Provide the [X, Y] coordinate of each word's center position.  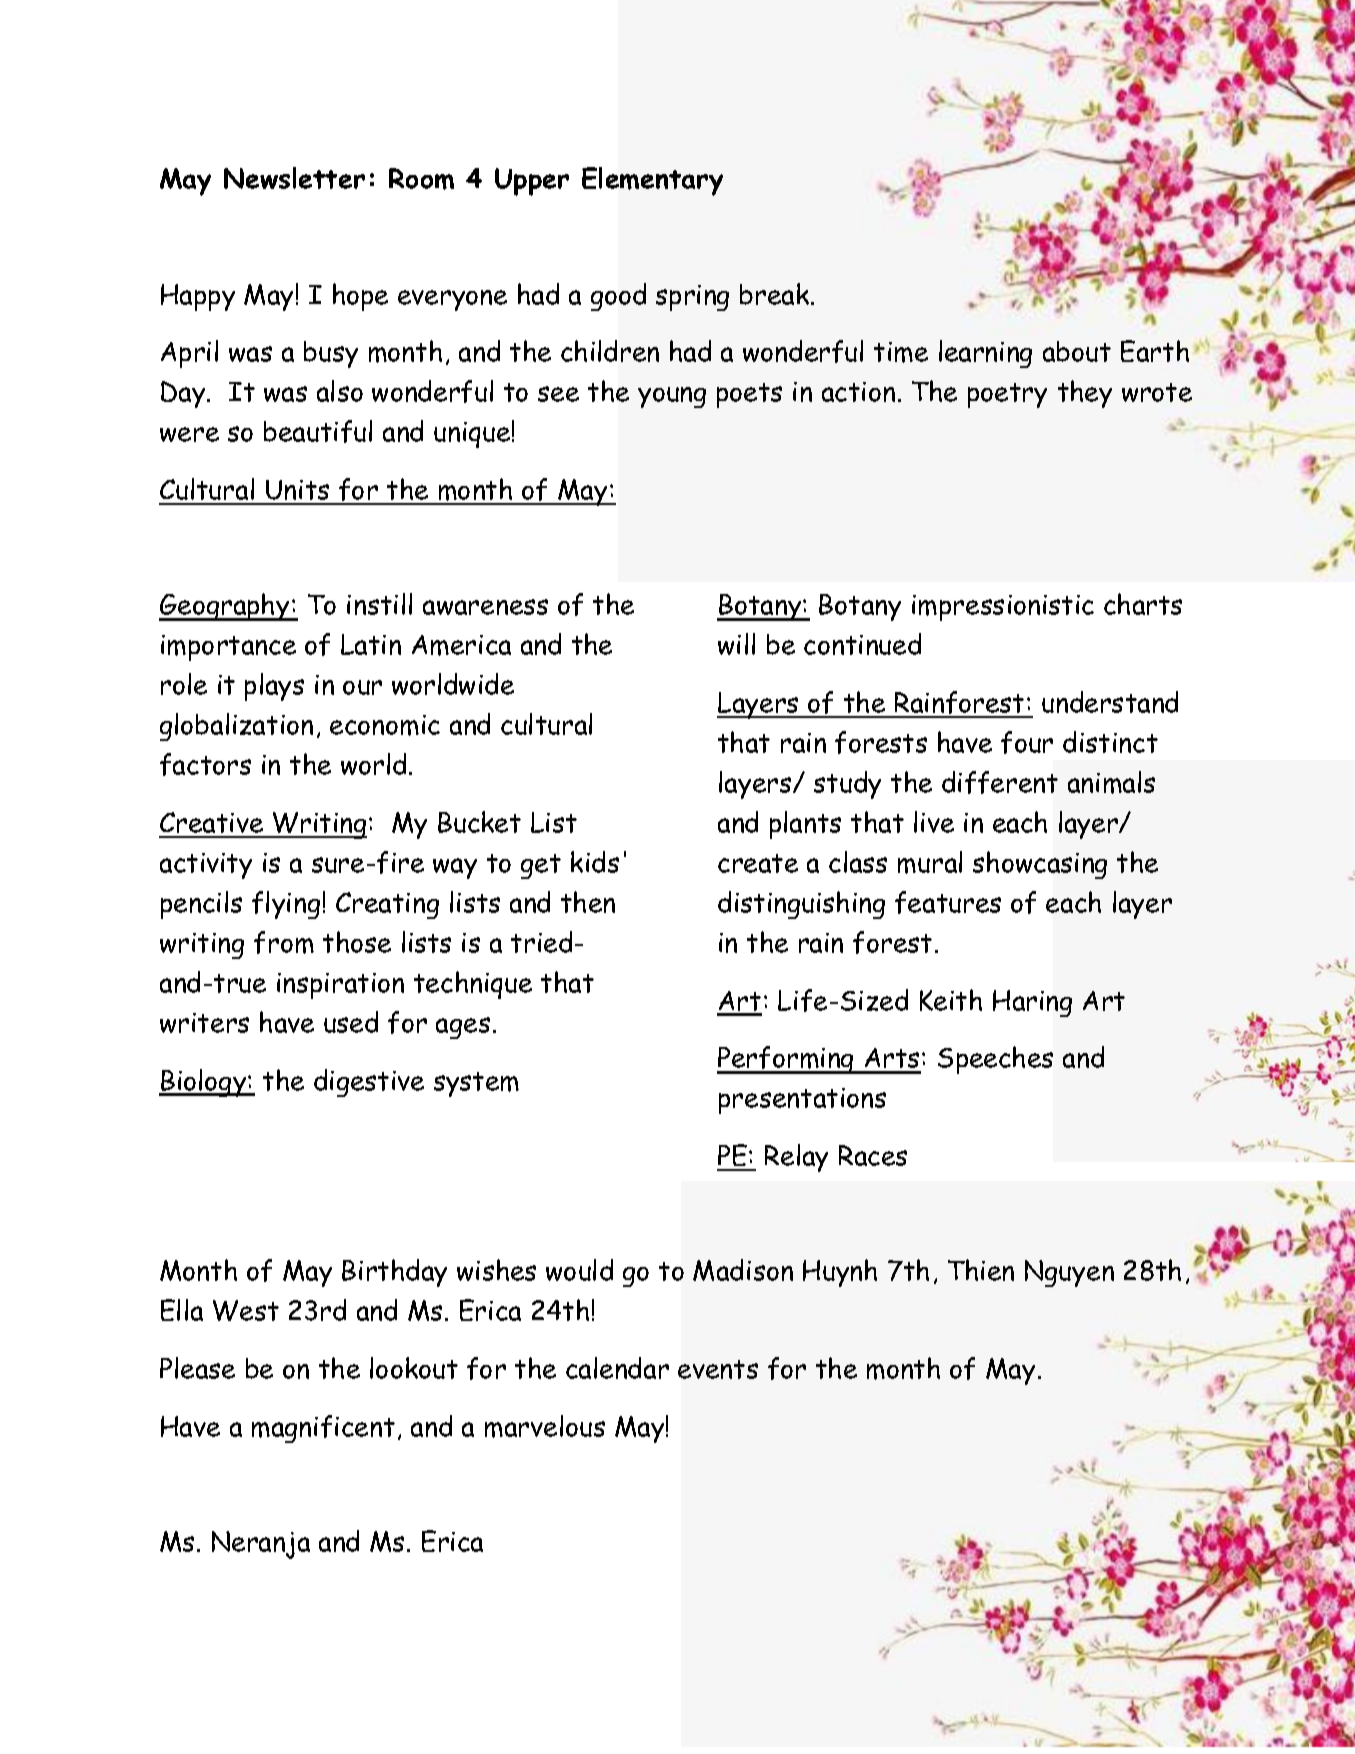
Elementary [652, 181]
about [1077, 351]
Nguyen [1069, 1273]
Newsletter [294, 178]
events [718, 1369]
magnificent [323, 1429]
